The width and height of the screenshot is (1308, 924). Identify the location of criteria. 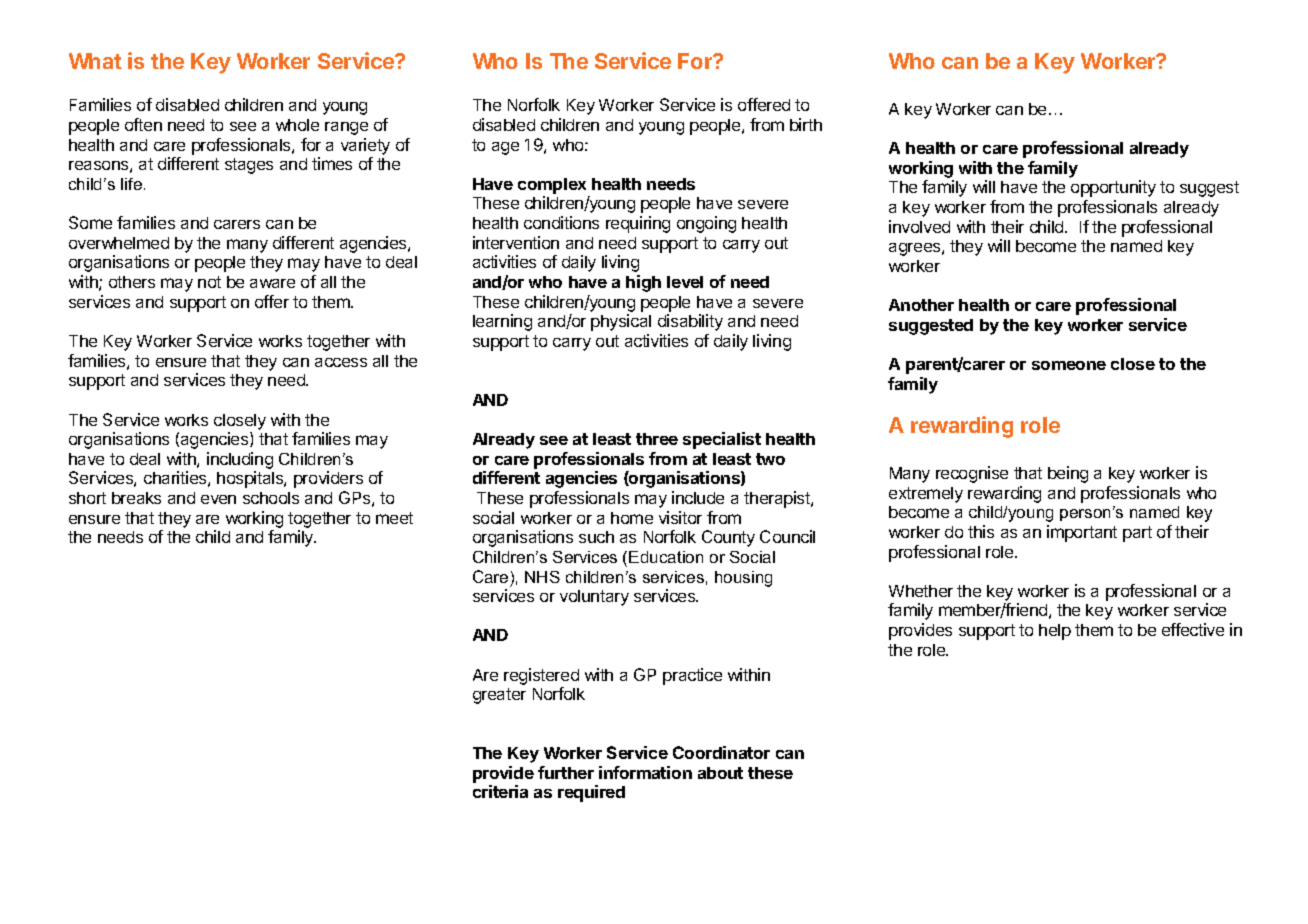
(500, 791).
